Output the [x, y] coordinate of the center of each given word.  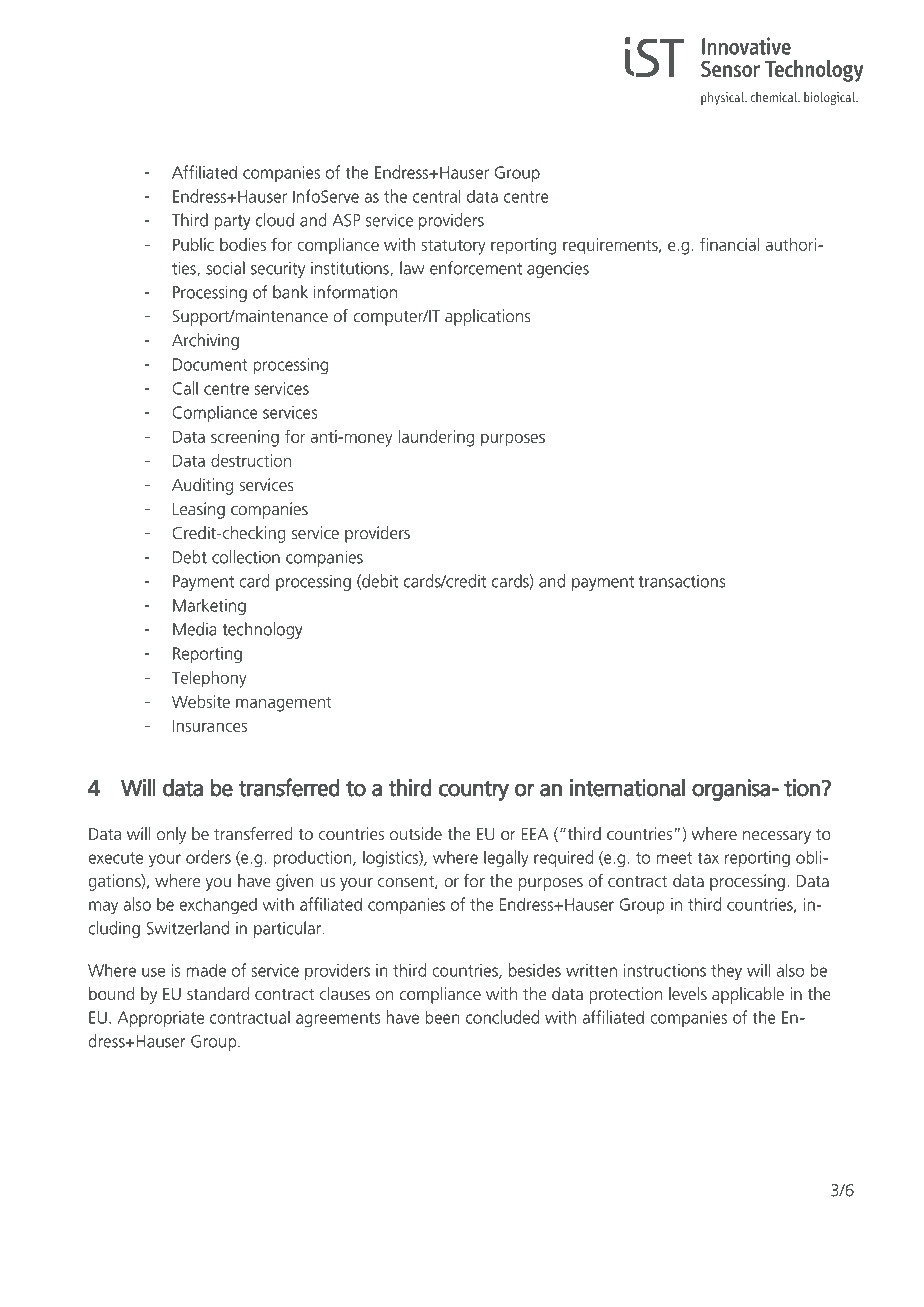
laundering [436, 438]
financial [729, 244]
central [436, 196]
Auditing [202, 486]
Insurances [210, 725]
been [442, 1017]
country [474, 791]
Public [193, 244]
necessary [777, 837]
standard [218, 993]
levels [688, 993]
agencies [558, 270]
